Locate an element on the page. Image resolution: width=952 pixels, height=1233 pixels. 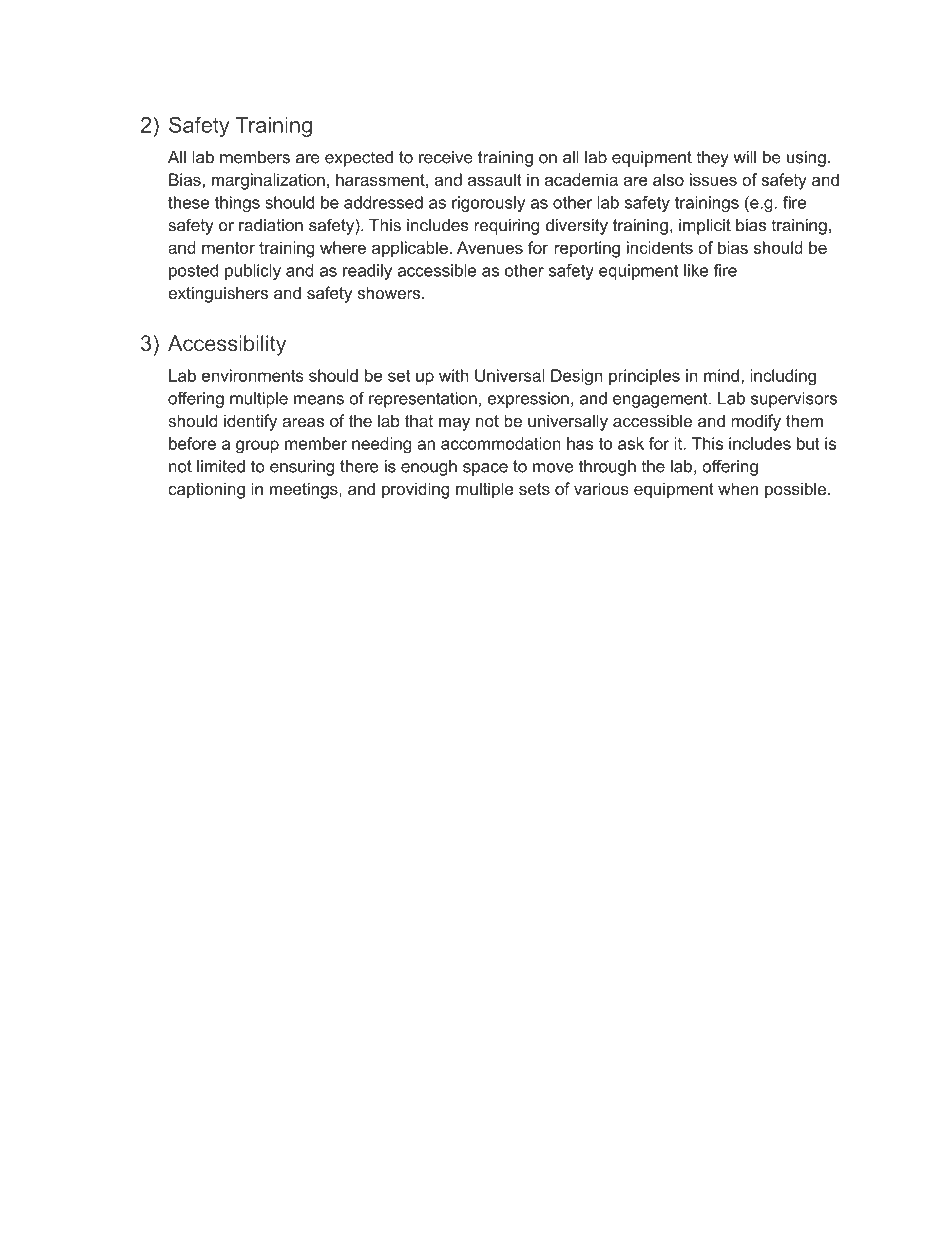
mind is located at coordinates (721, 375).
